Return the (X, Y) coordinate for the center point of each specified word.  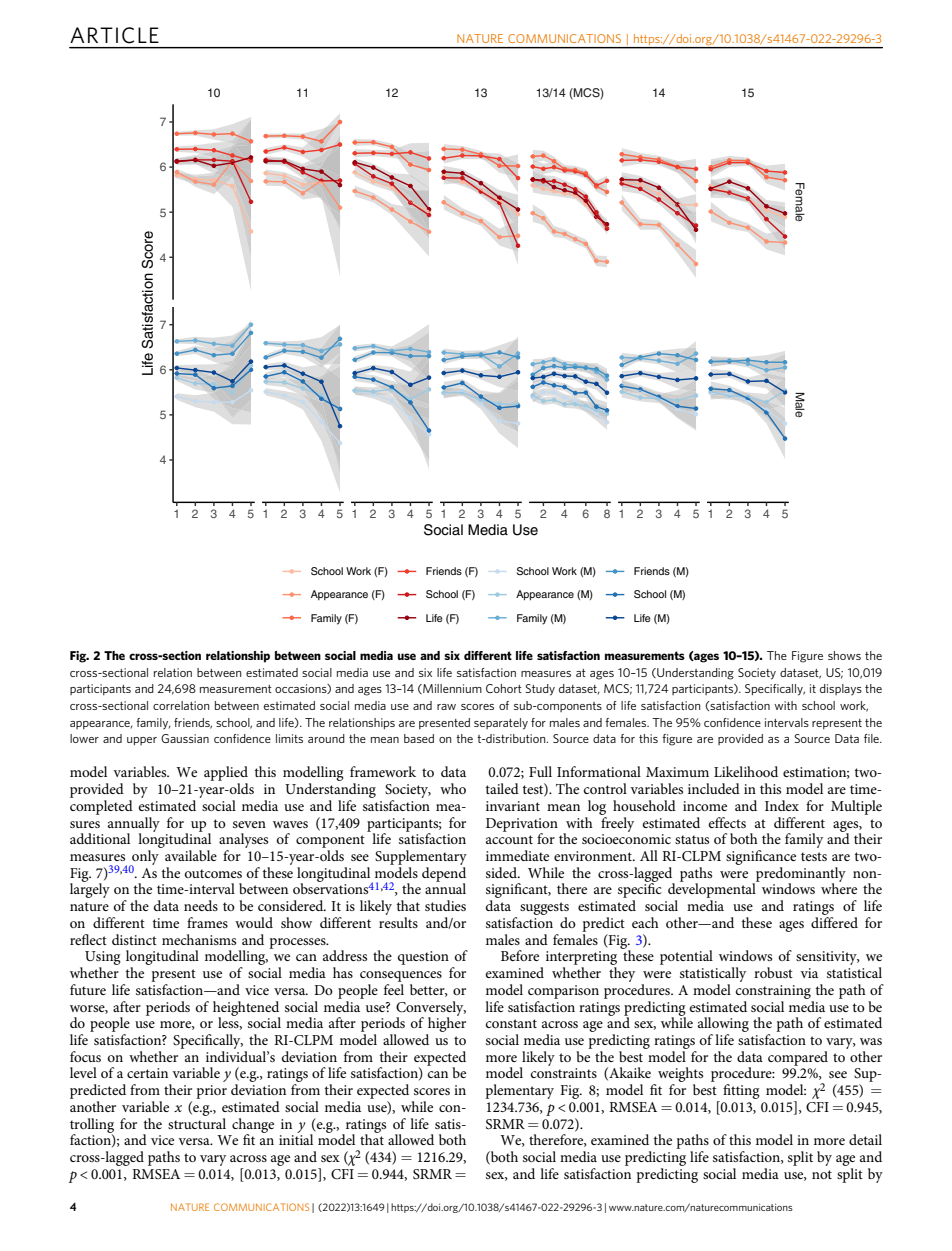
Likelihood (746, 771)
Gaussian (185, 738)
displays (841, 690)
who (453, 788)
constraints (564, 1073)
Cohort (504, 688)
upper (142, 741)
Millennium (451, 689)
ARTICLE (114, 35)
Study (540, 690)
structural (197, 1122)
